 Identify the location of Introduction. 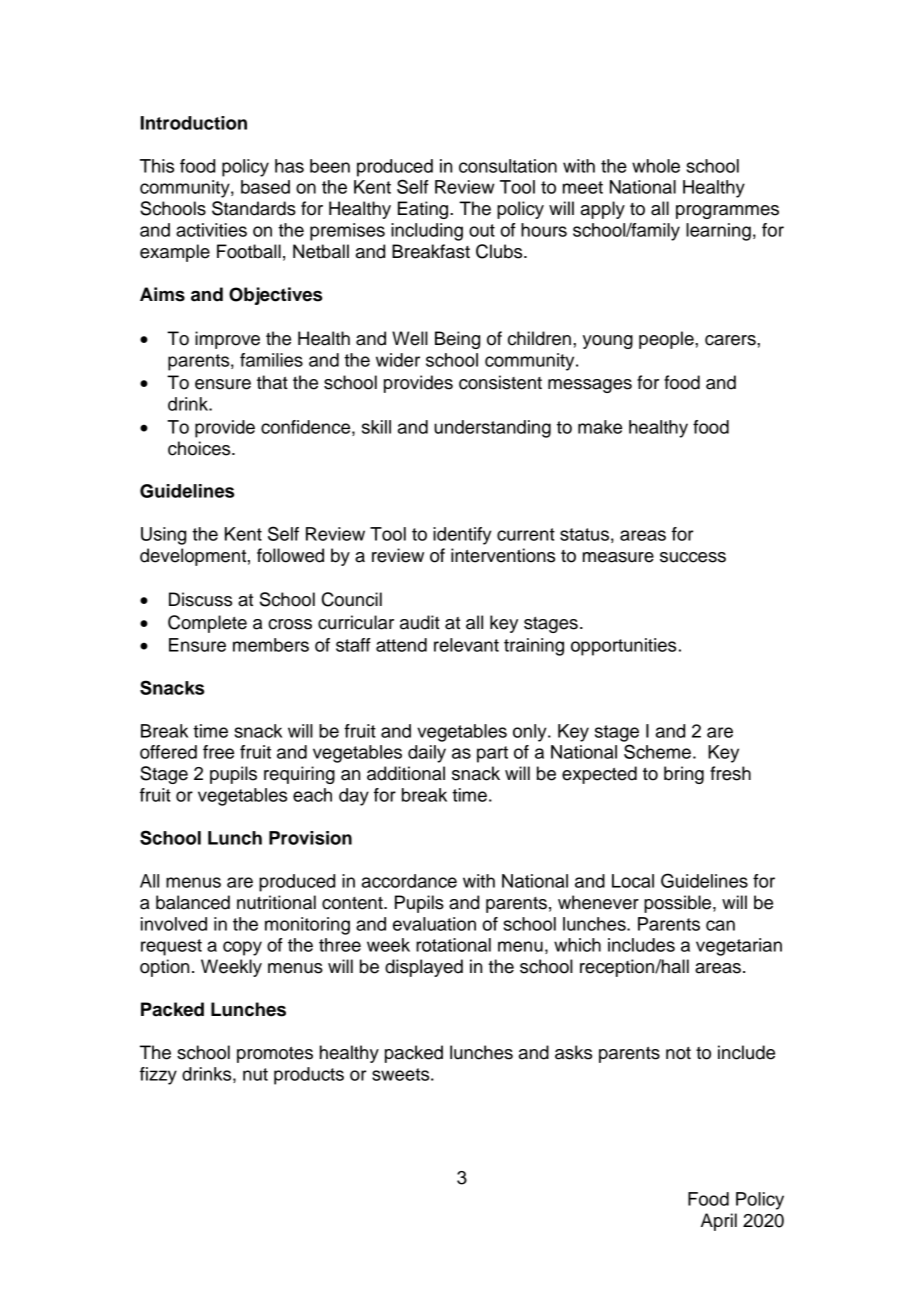
(194, 123).
